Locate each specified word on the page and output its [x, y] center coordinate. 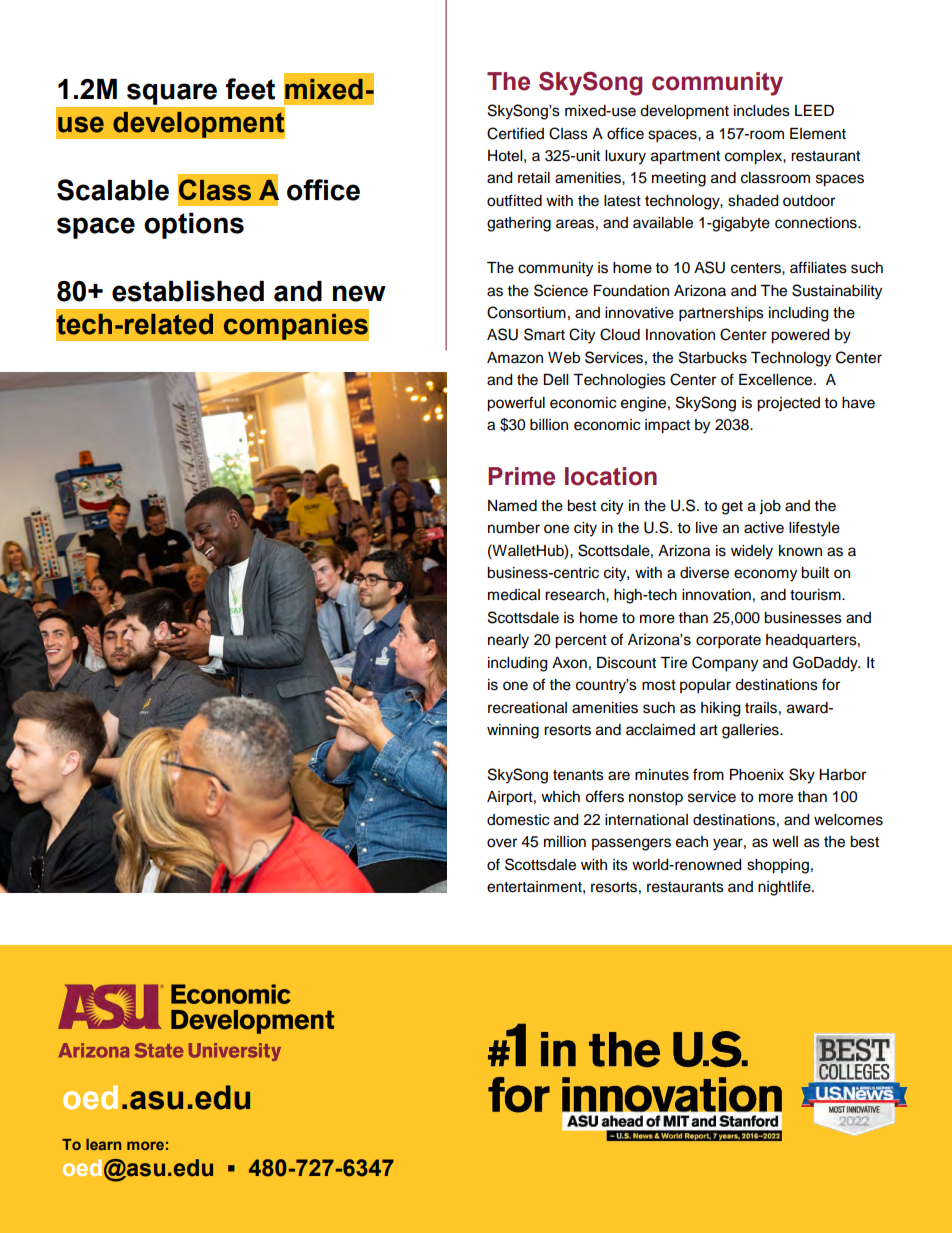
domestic [518, 820]
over [502, 843]
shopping [778, 866]
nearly [508, 641]
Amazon [515, 358]
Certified [515, 133]
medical [514, 595]
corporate [728, 642]
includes [762, 111]
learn [103, 1144]
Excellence [777, 380]
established [188, 291]
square [172, 94]
